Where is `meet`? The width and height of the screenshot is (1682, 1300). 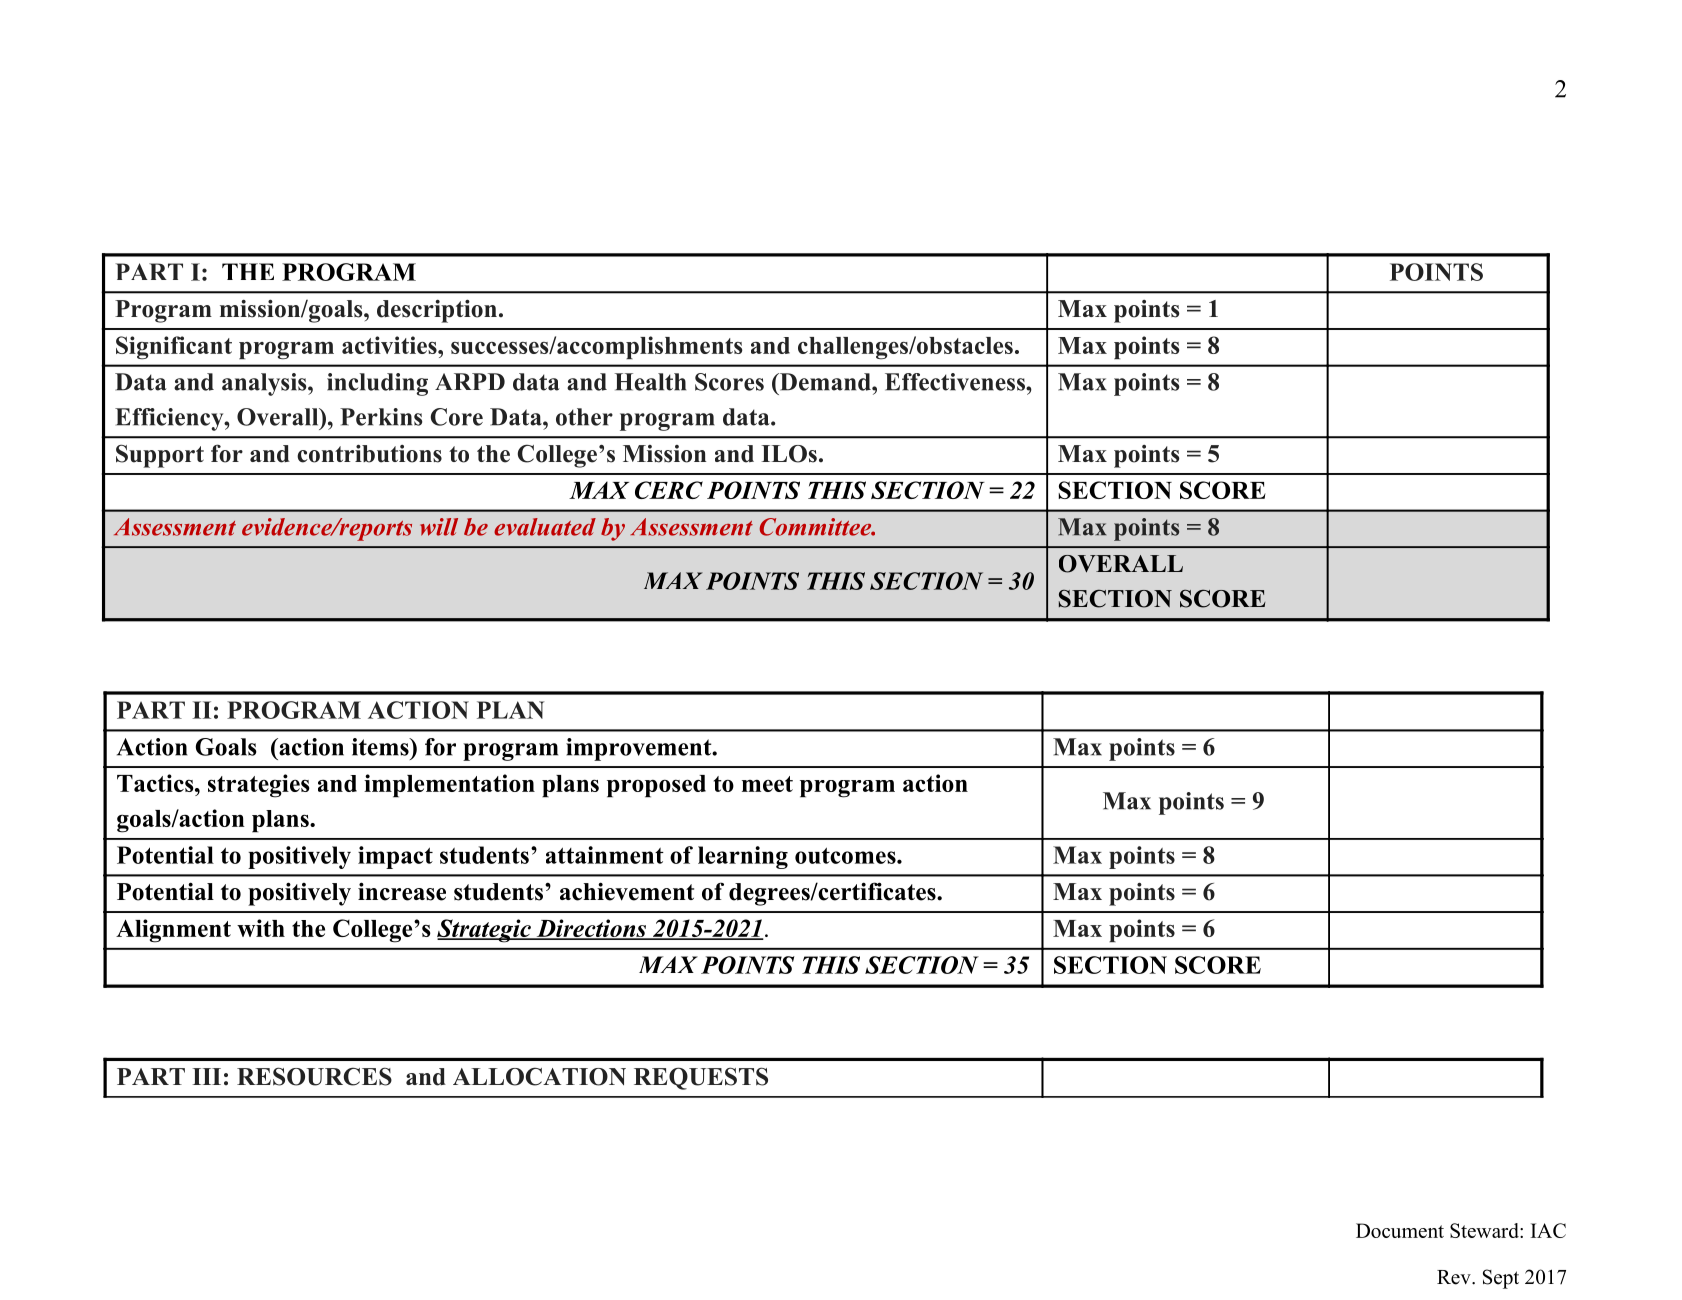 meet is located at coordinates (767, 784).
